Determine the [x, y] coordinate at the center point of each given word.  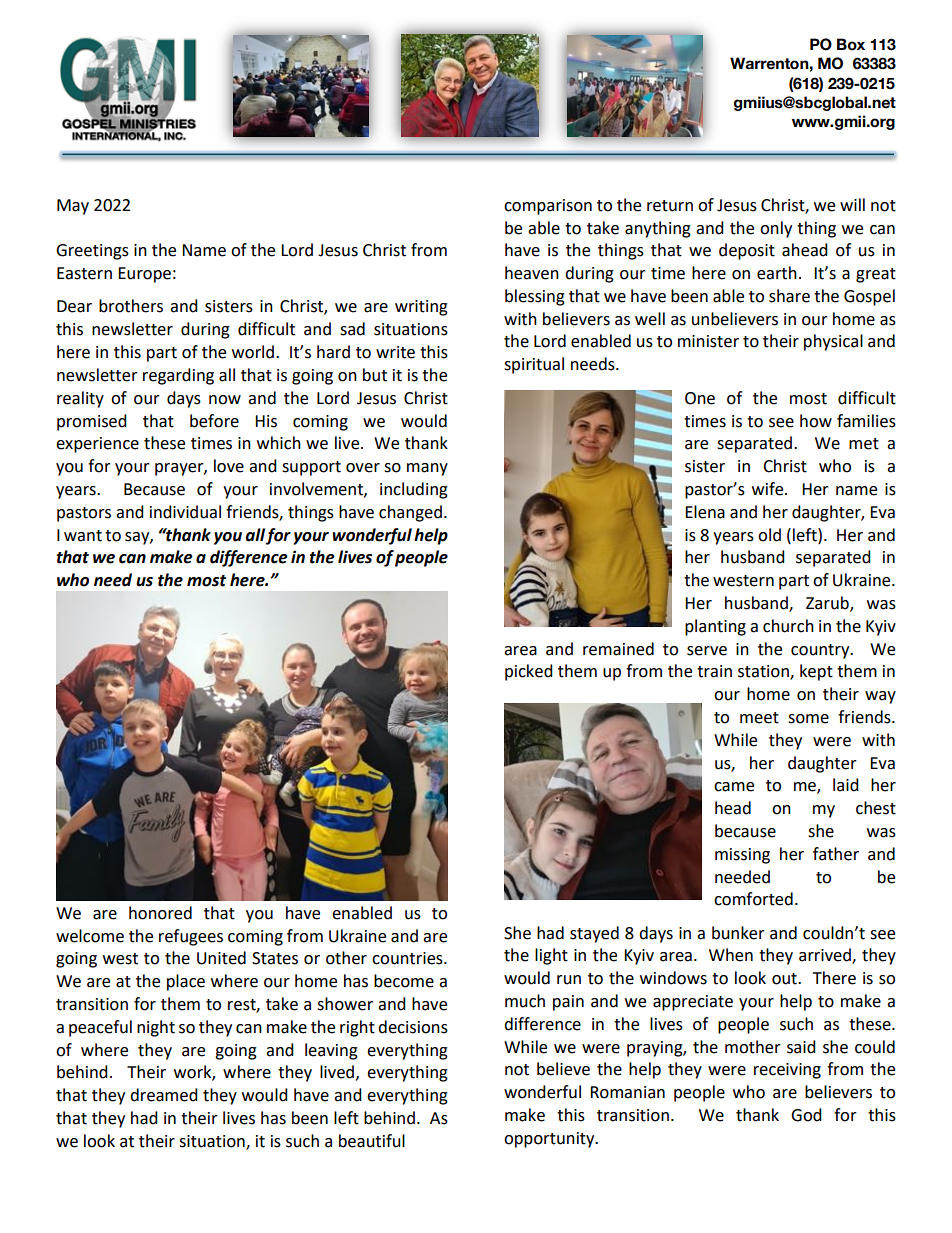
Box [851, 44]
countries [408, 958]
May [73, 207]
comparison [548, 207]
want [83, 536]
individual [185, 512]
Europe [144, 275]
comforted [753, 899]
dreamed [164, 1095]
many [427, 469]
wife [769, 489]
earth [777, 273]
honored [160, 913]
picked [529, 672]
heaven [532, 273]
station [764, 672]
